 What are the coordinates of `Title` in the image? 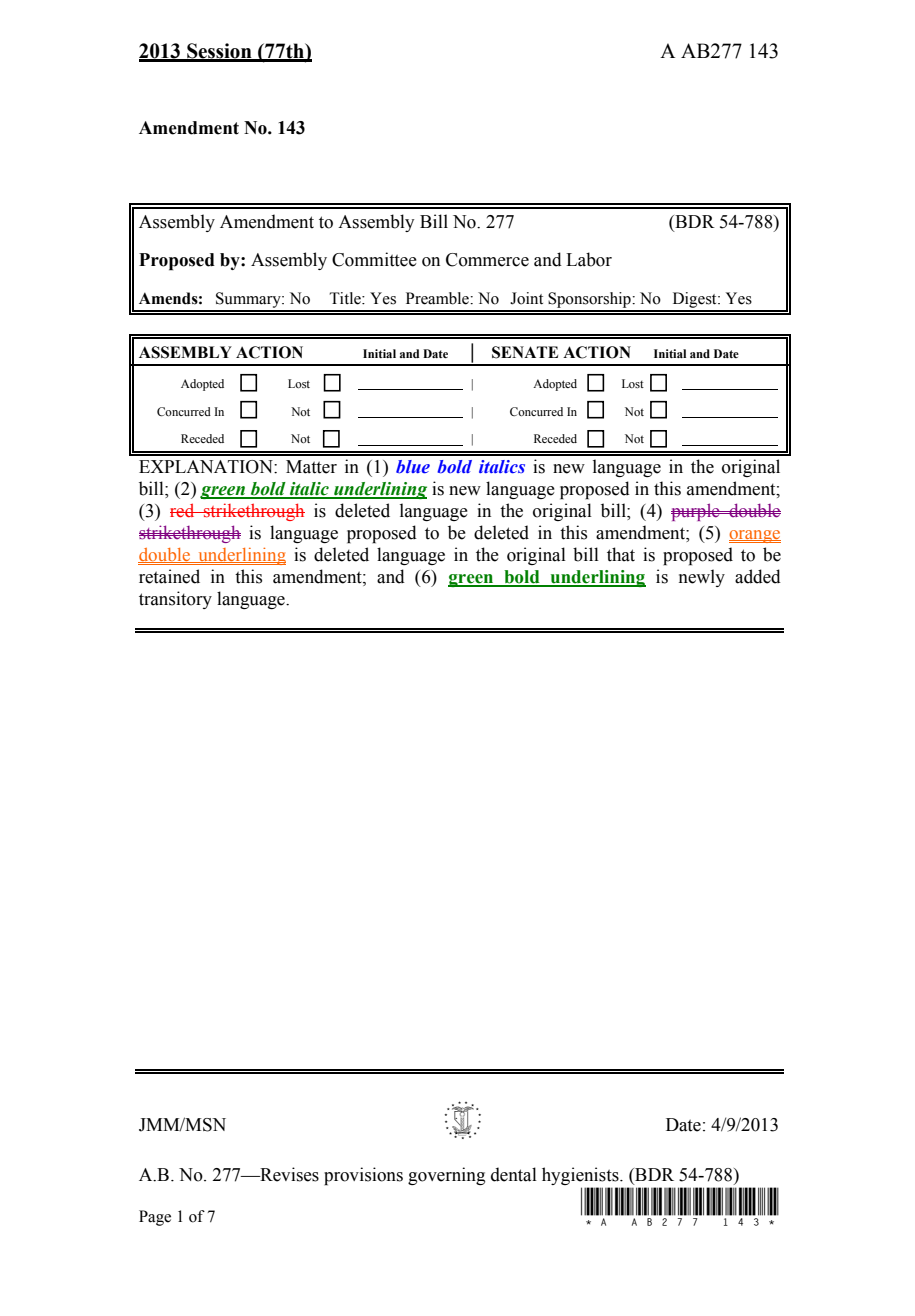 It's located at (346, 298).
